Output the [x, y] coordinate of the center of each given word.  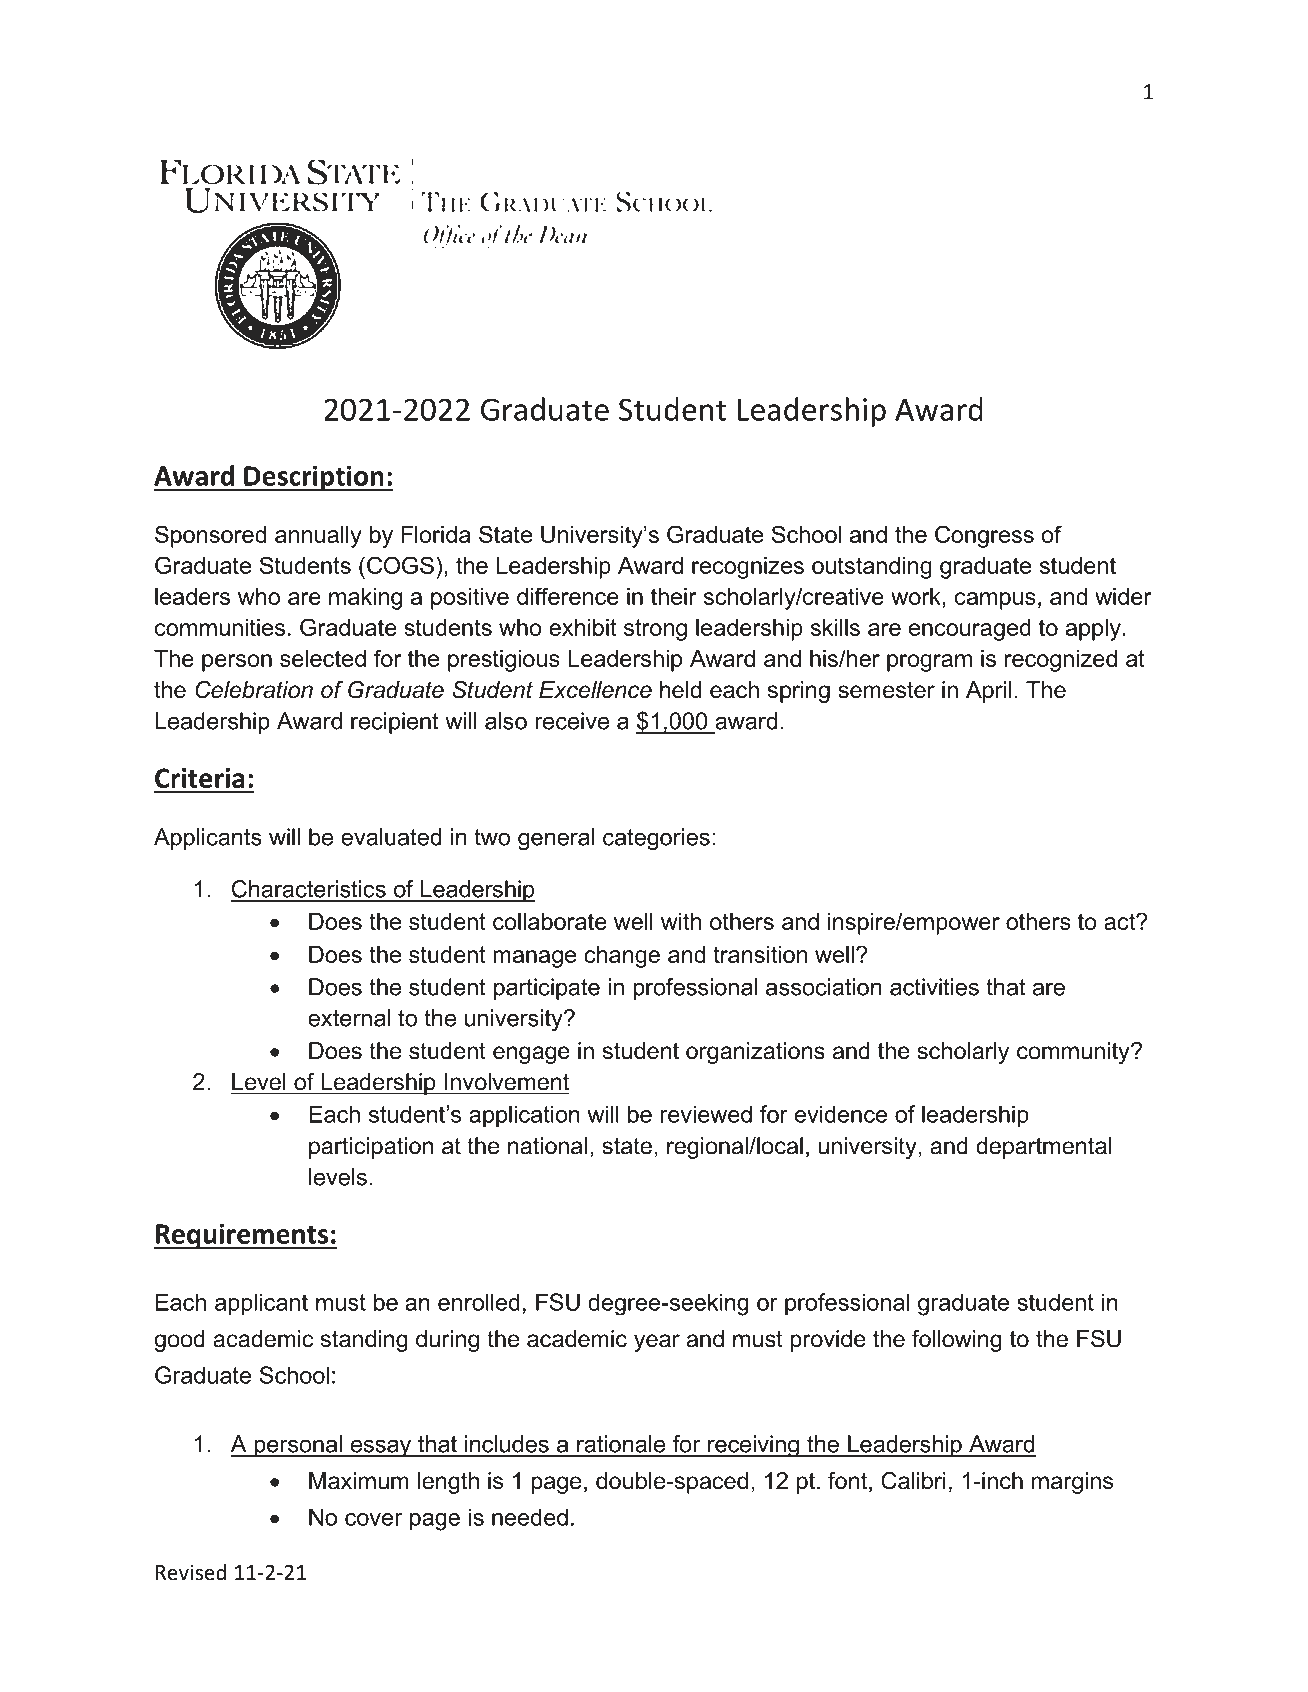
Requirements [242, 1236]
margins [1072, 1483]
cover [373, 1519]
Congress [984, 536]
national [547, 1146]
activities [934, 987]
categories [656, 839]
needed [530, 1517]
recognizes [748, 568]
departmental [1043, 1148]
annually [318, 537]
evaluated [391, 837]
